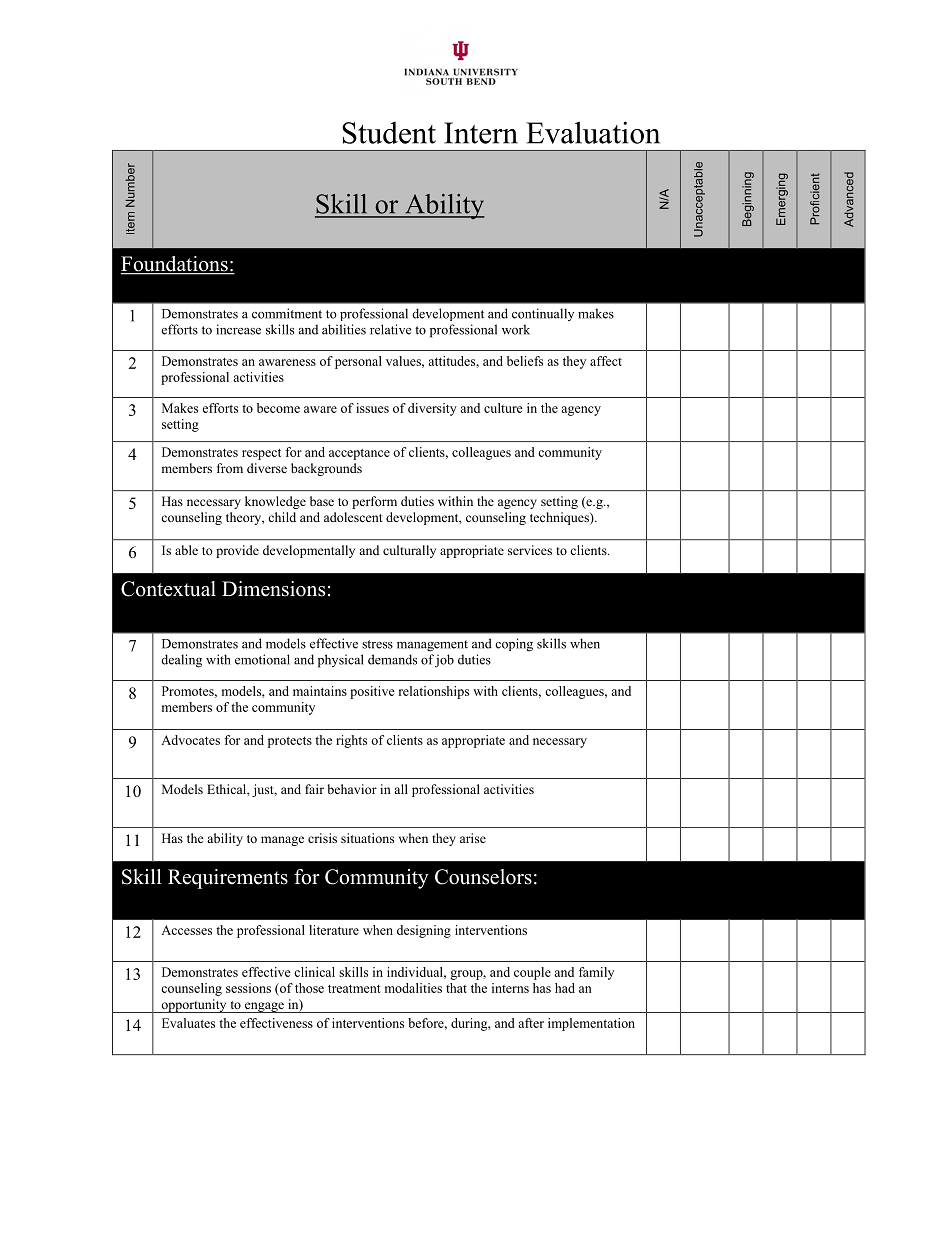  What do you see at coordinates (194, 1006) in the page?
I see `opportunity` at bounding box center [194, 1006].
